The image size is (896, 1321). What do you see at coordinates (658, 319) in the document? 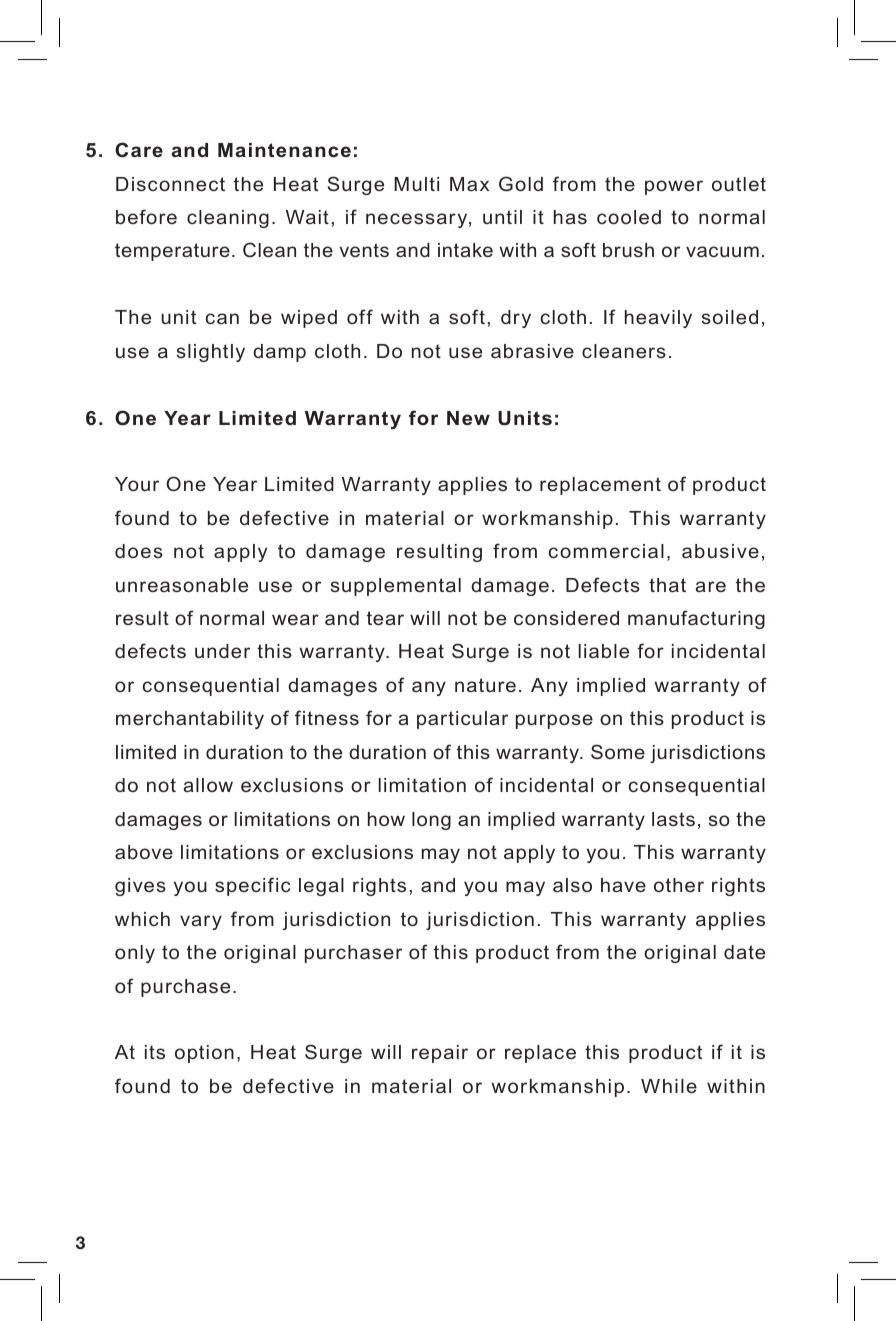
I see `heavily` at bounding box center [658, 319].
